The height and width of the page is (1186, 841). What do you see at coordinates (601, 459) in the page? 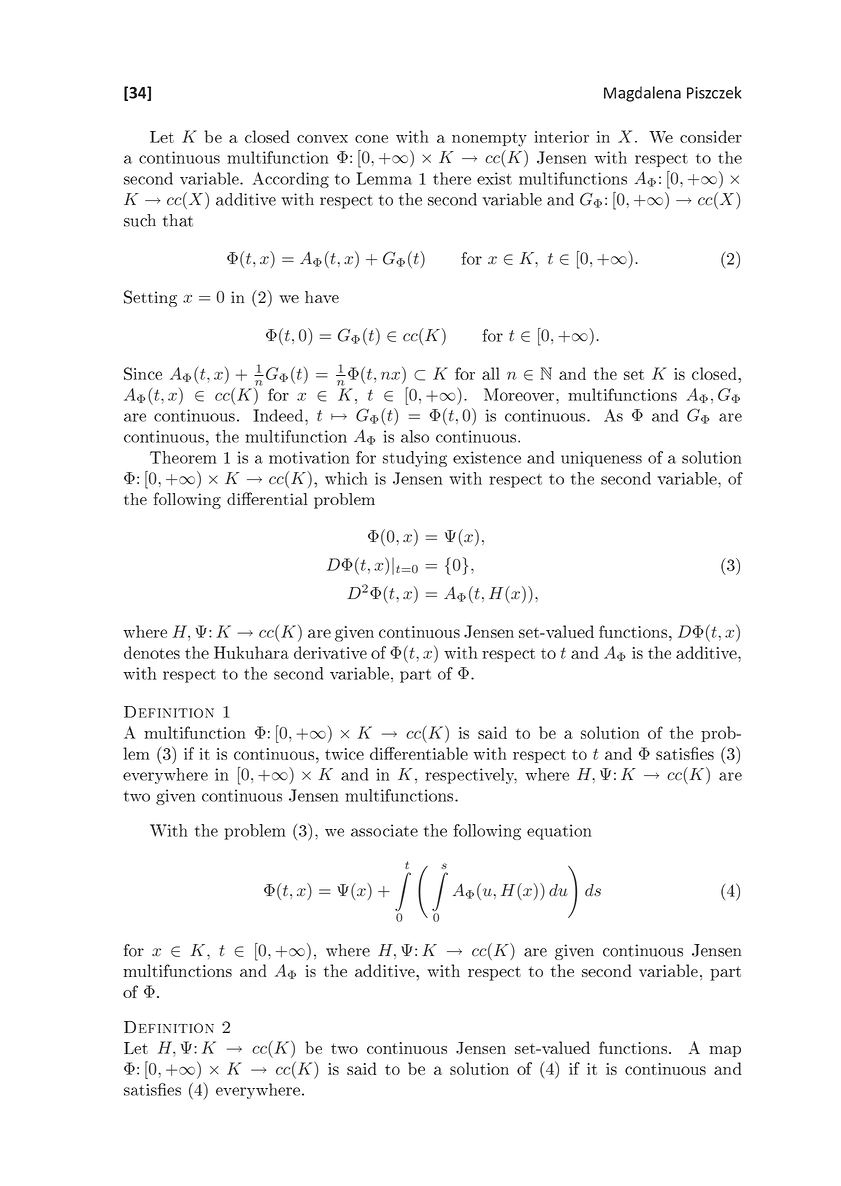
I see `uniqueness` at bounding box center [601, 459].
